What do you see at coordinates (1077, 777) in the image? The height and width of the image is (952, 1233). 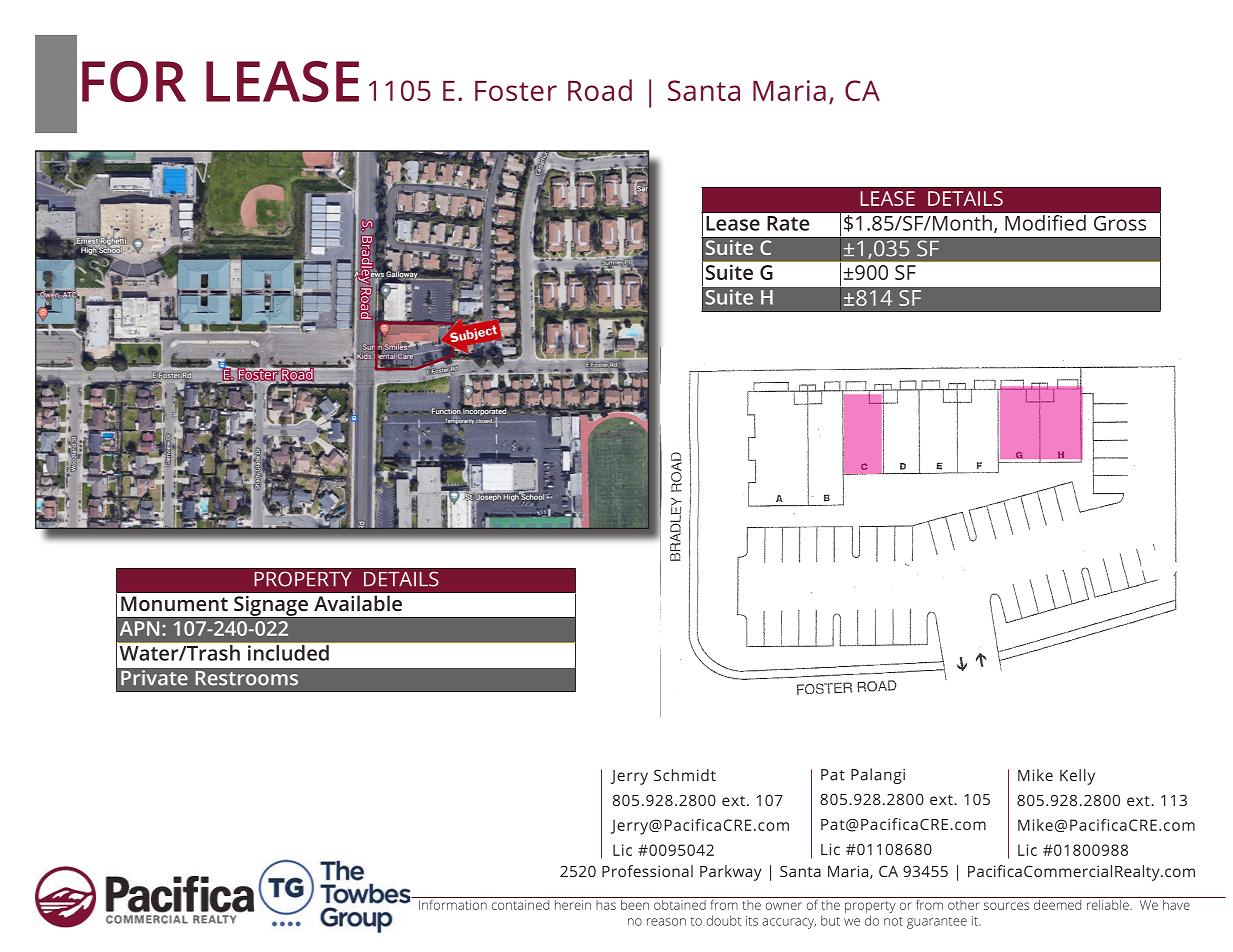 I see `Kelly` at bounding box center [1077, 777].
